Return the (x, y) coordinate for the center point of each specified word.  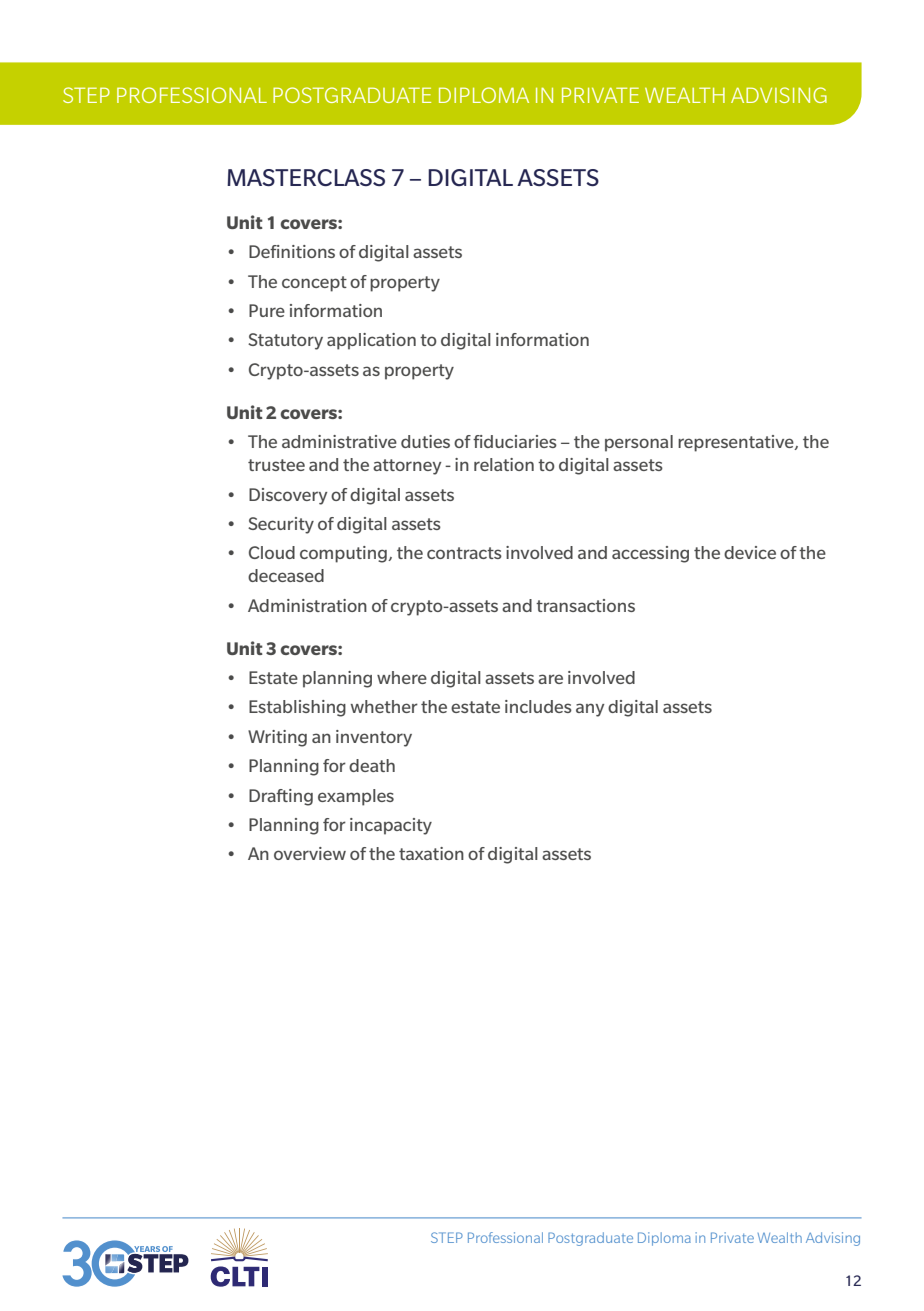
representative (737, 443)
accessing (650, 554)
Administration (307, 605)
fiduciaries (515, 441)
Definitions (292, 251)
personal (639, 443)
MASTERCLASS (306, 177)
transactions (585, 605)
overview (310, 853)
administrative (339, 441)
